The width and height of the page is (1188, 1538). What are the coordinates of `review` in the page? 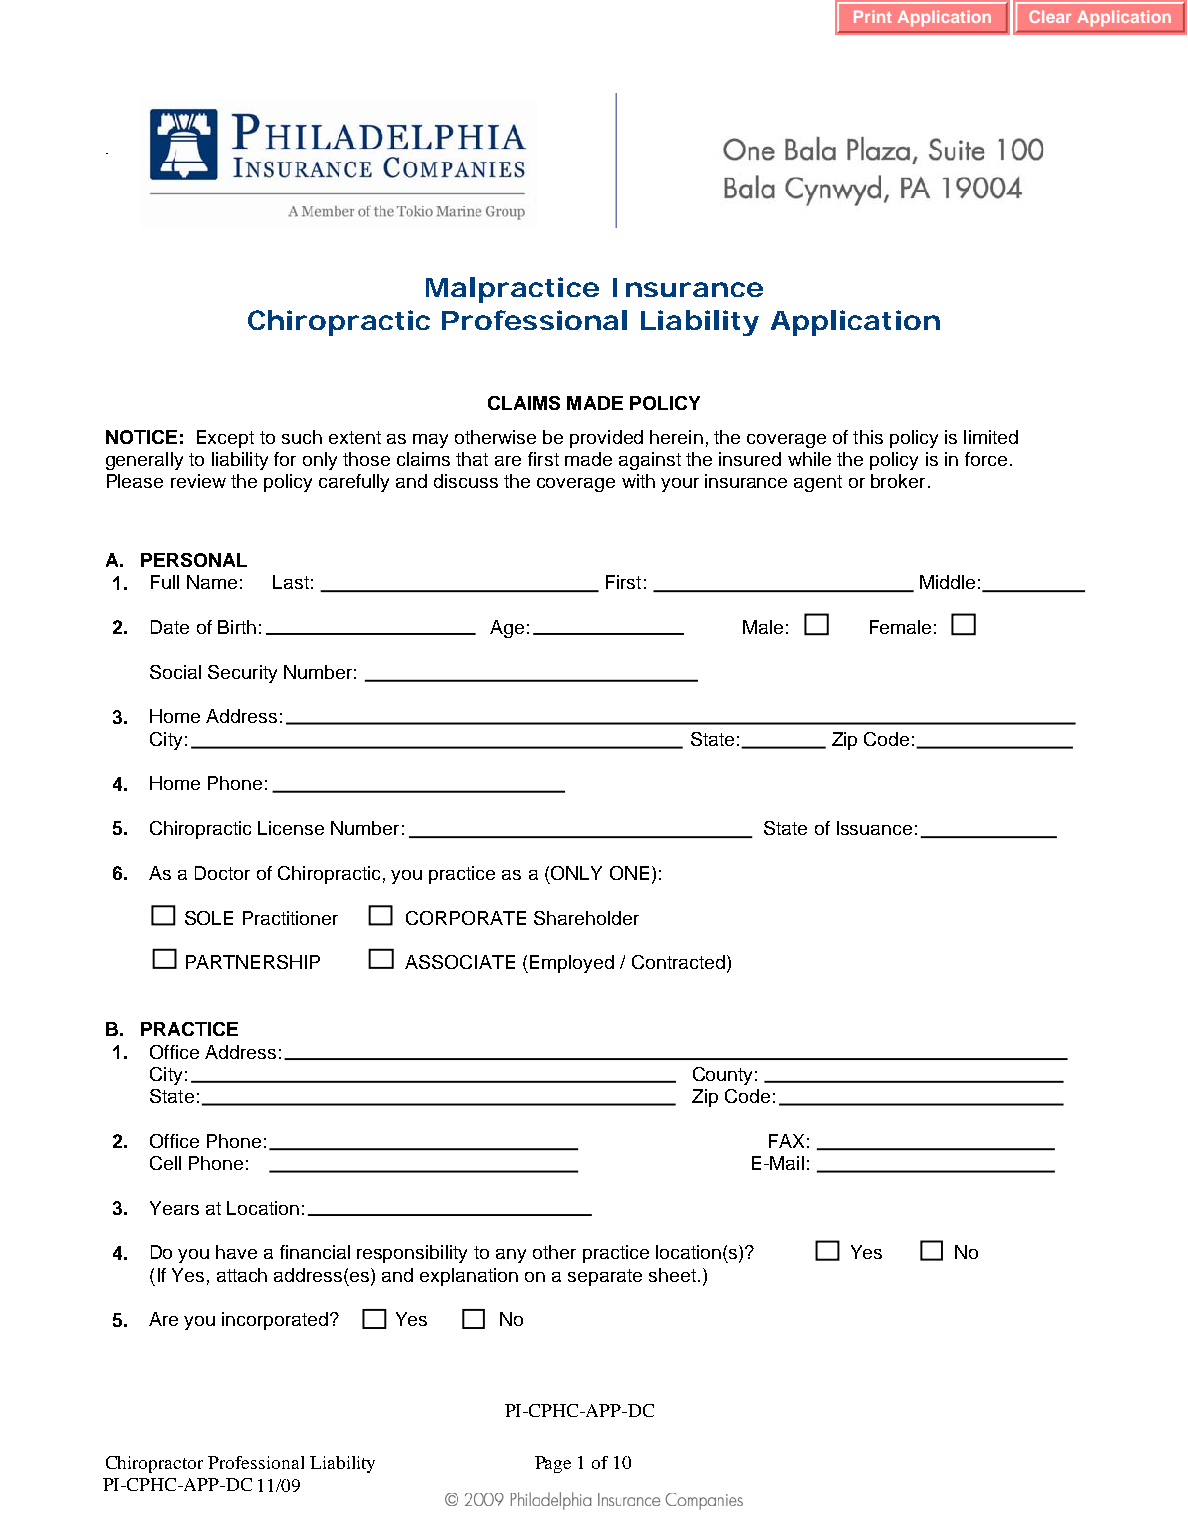 It's located at (198, 481).
